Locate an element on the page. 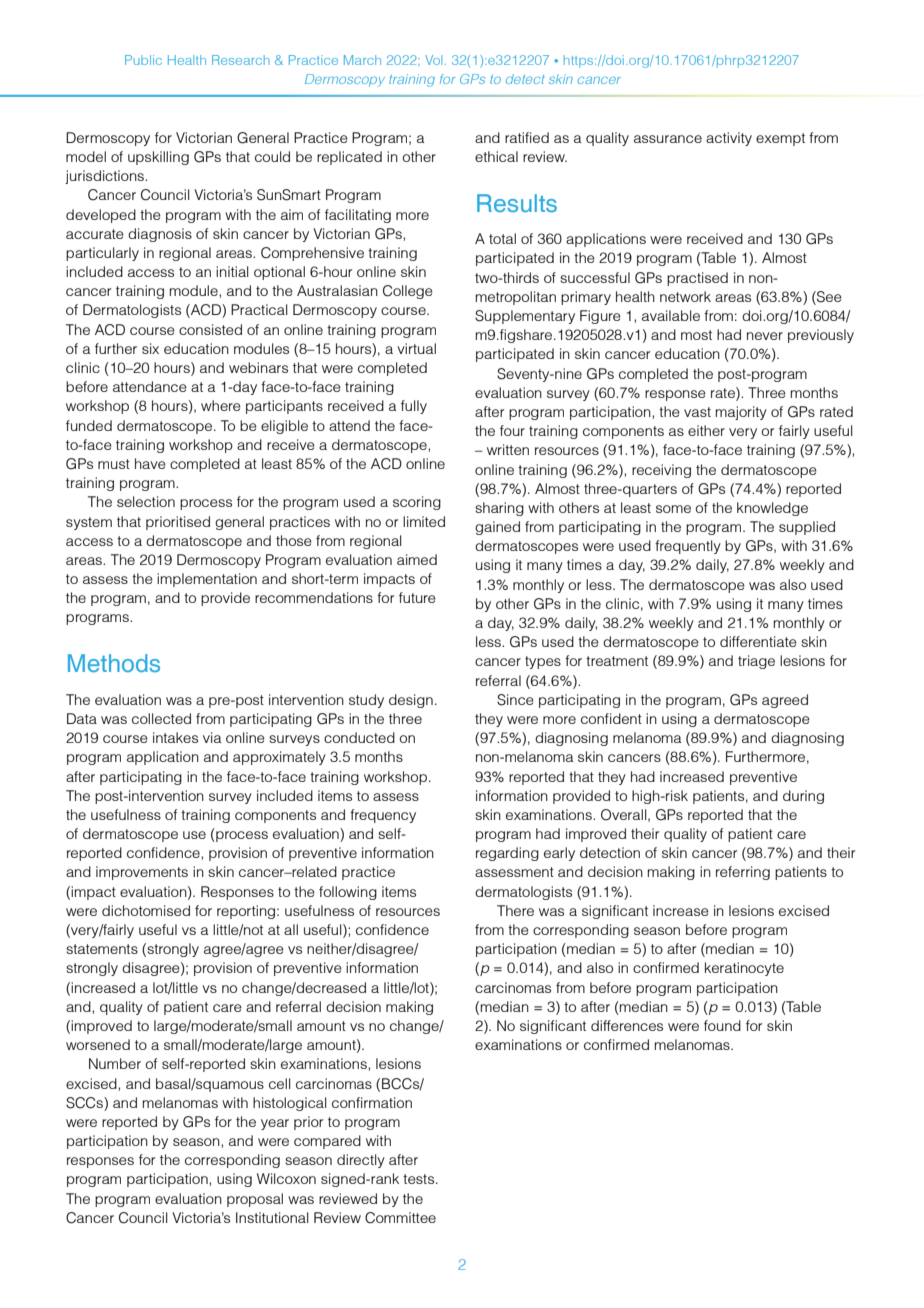 This page has height=1308, width=924. Public is located at coordinates (143, 60).
